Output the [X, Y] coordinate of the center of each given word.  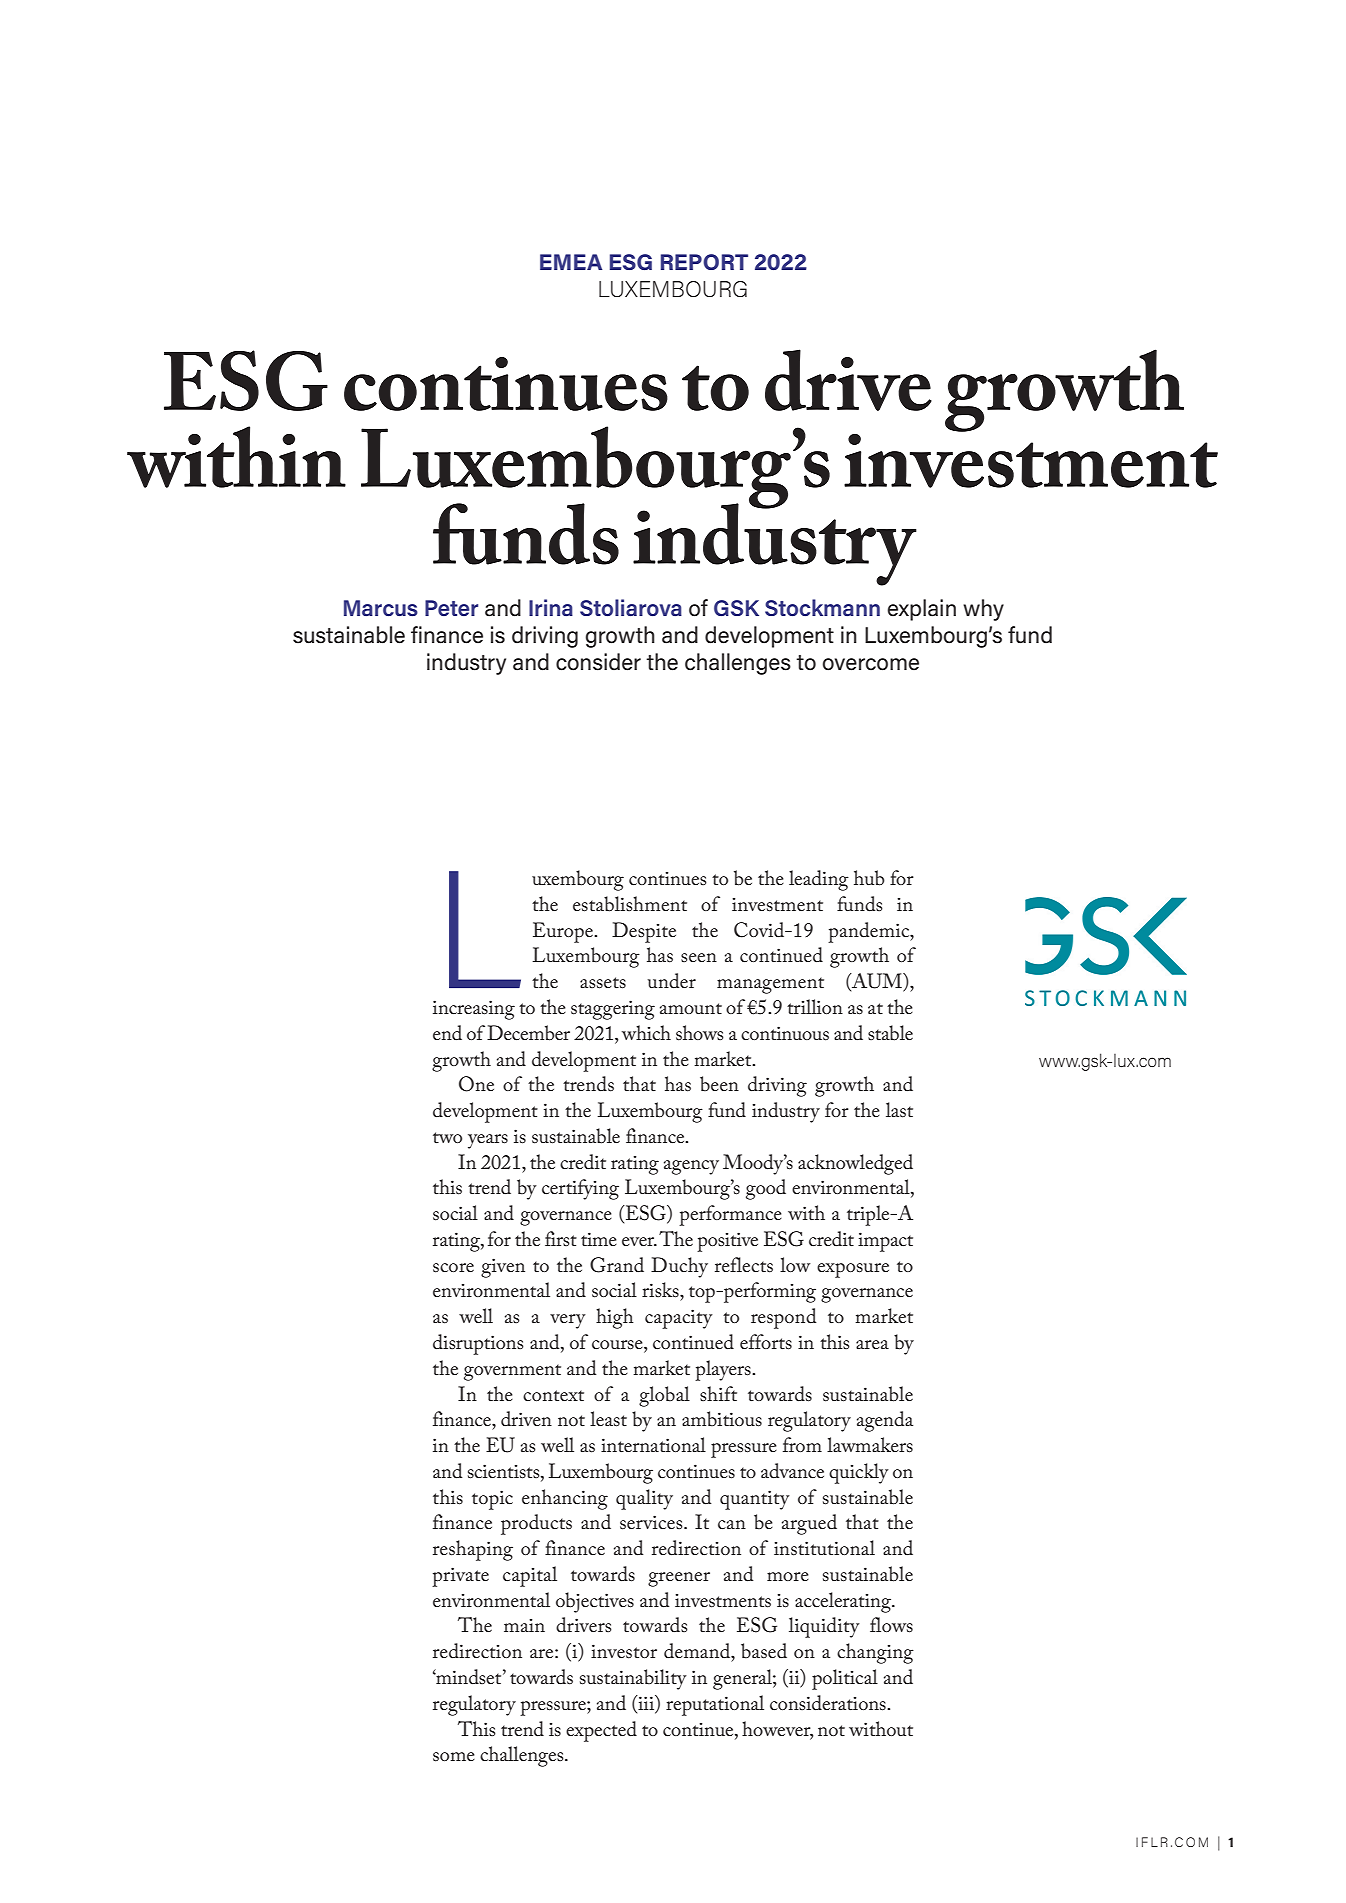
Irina [551, 607]
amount [691, 1009]
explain [922, 610]
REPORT [704, 262]
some [454, 1757]
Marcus [381, 608]
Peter [451, 608]
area [872, 1344]
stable [890, 1033]
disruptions [478, 1344]
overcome [871, 664]
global [664, 1396]
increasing [474, 1010]
